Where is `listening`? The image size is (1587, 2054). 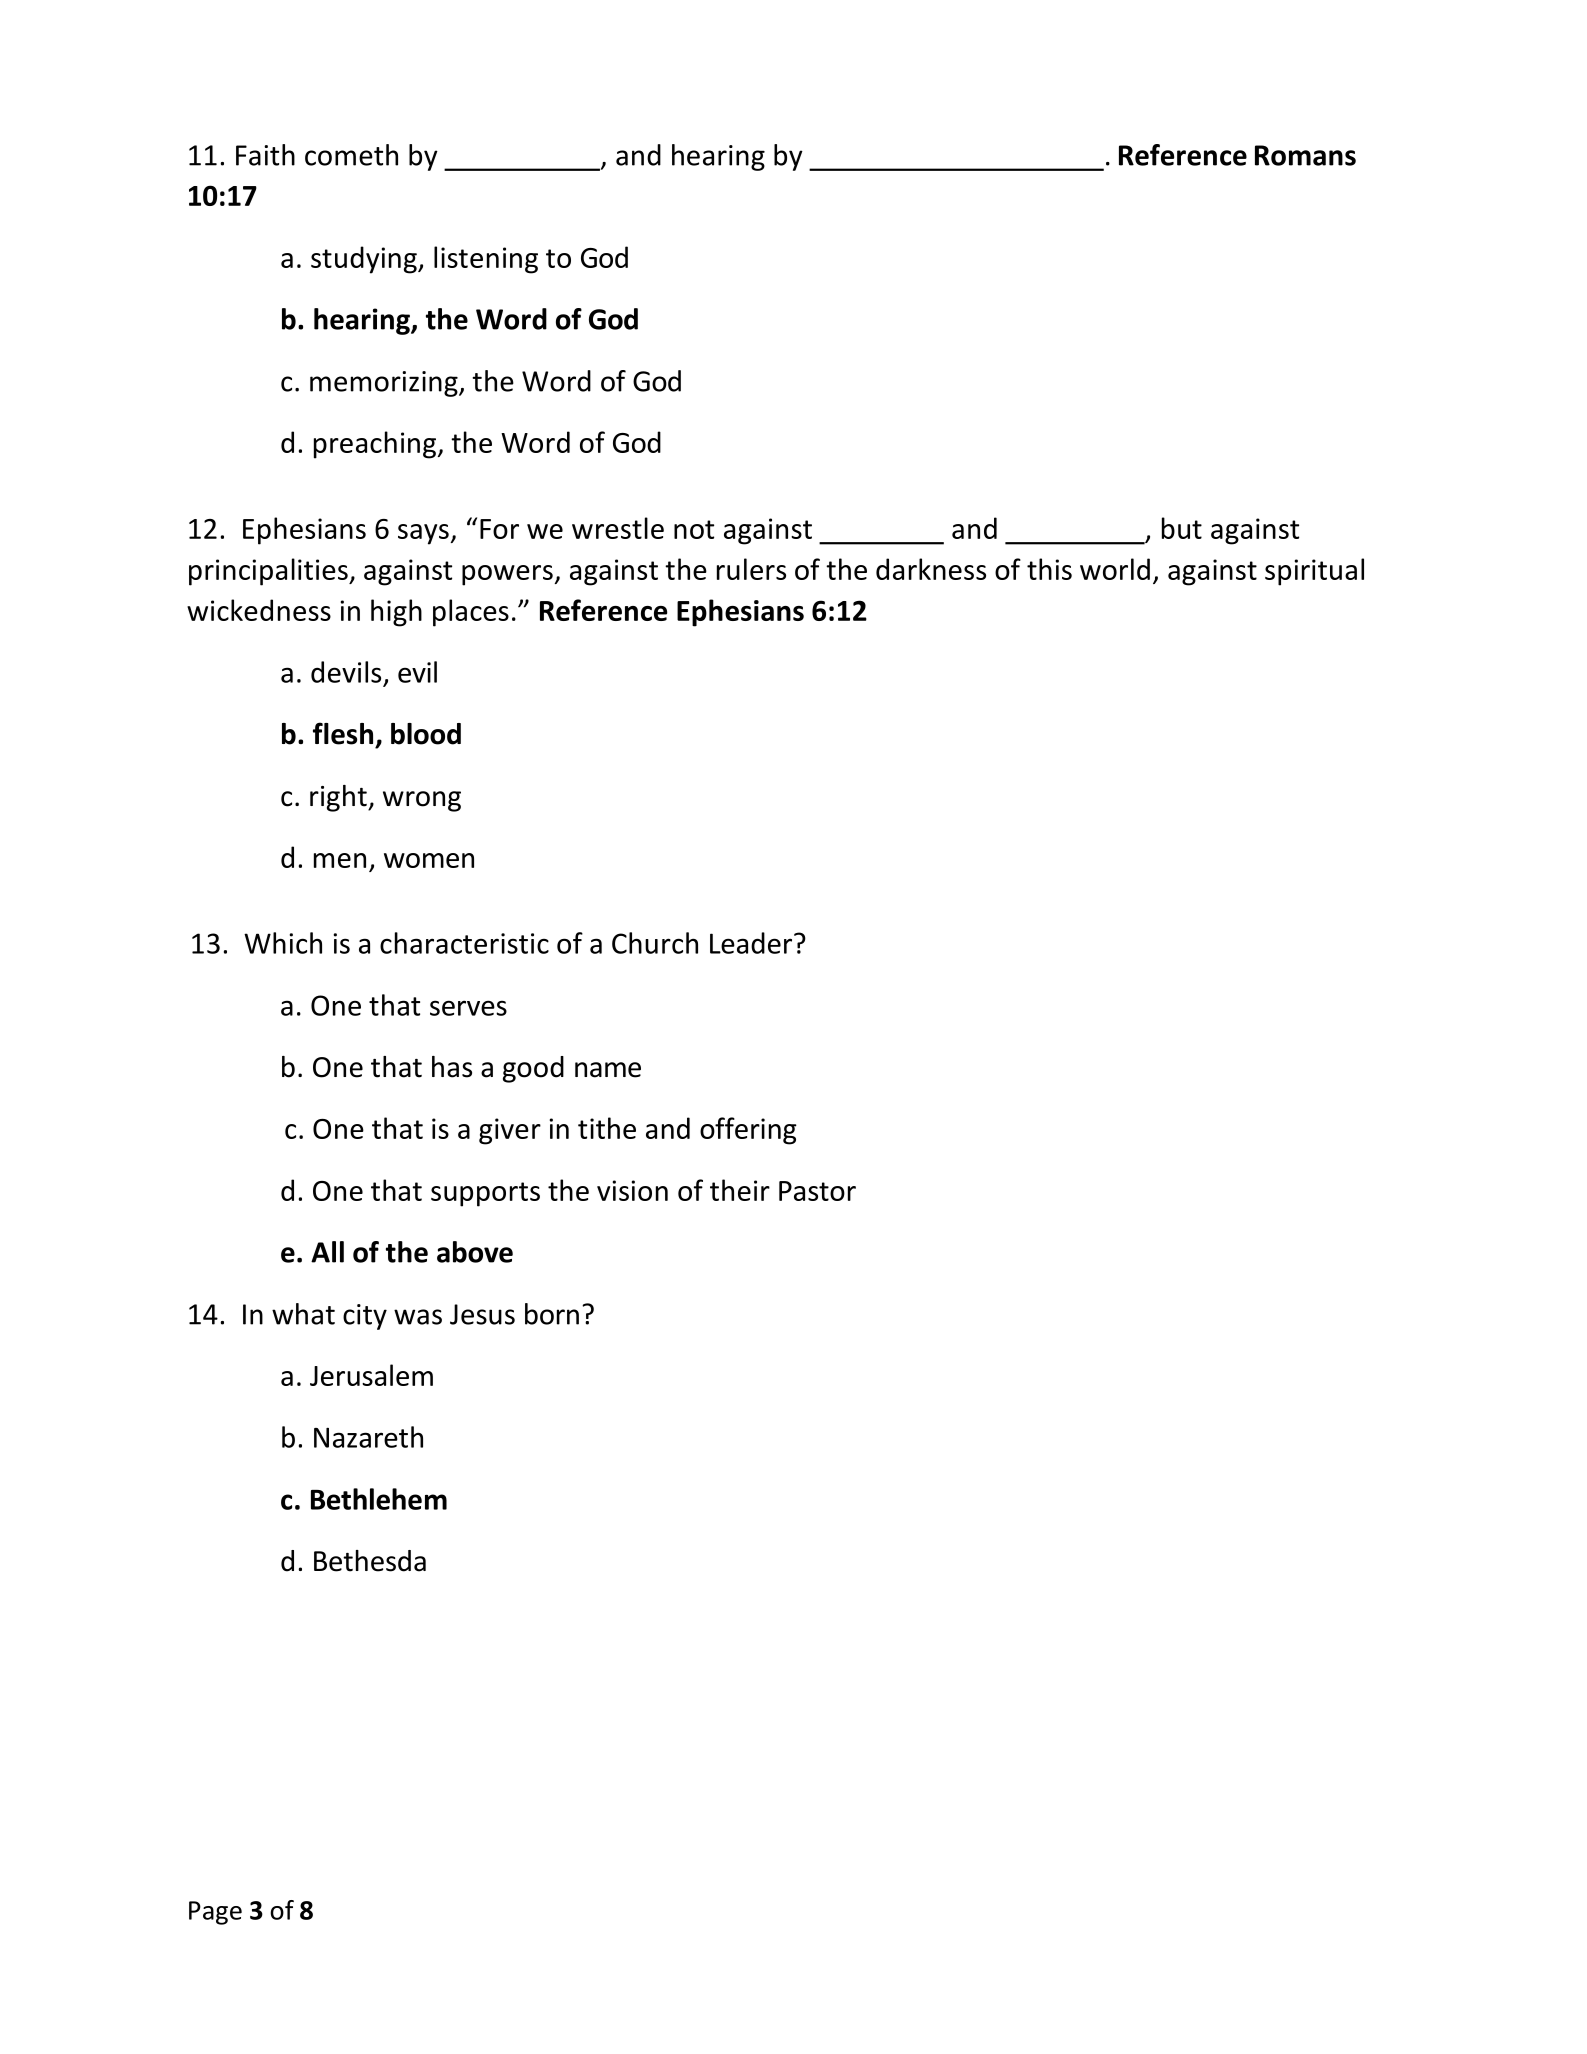
listening is located at coordinates (486, 260).
